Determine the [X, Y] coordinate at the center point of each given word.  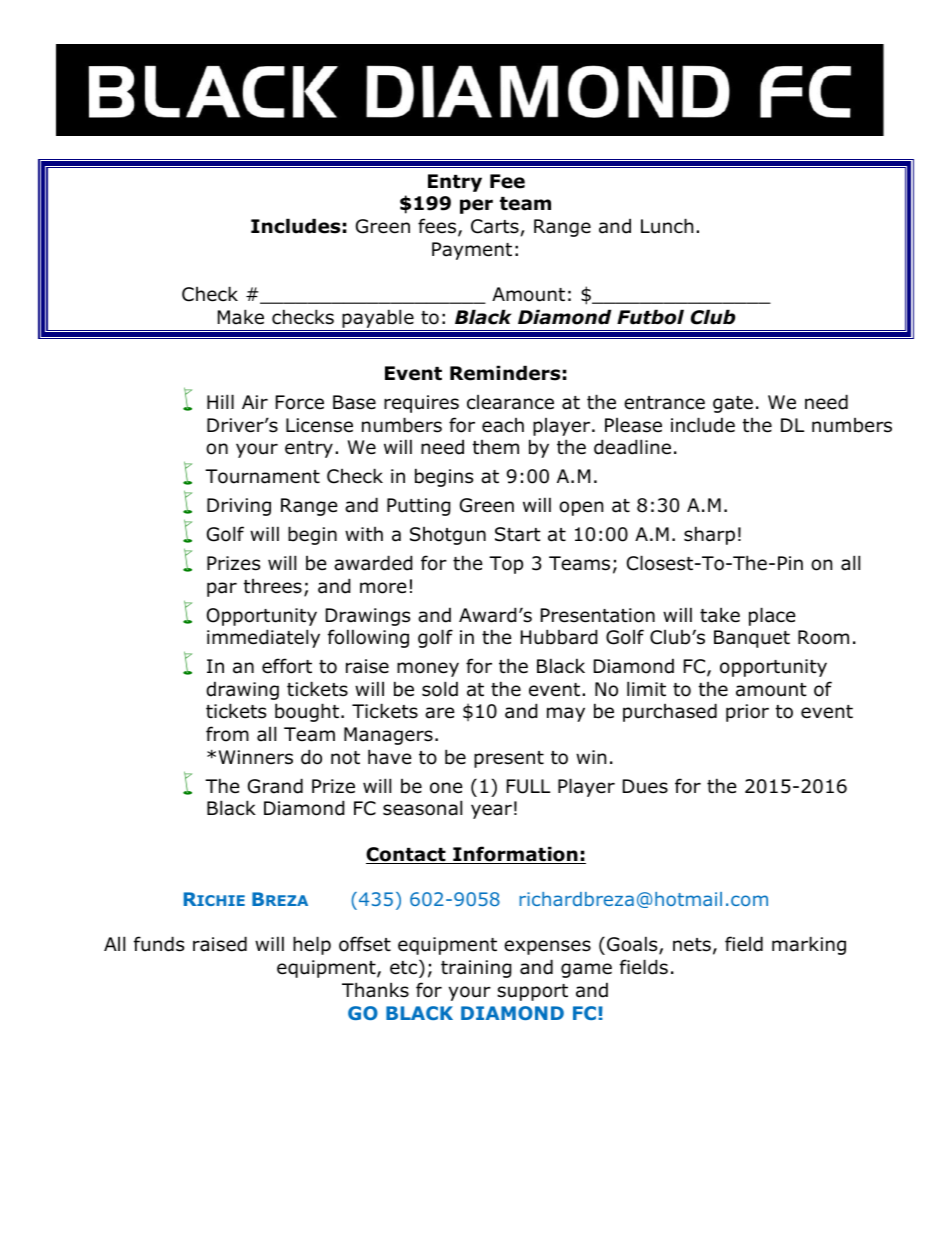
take [720, 615]
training [476, 969]
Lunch [667, 226]
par [222, 589]
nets [692, 945]
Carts [495, 226]
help [312, 945]
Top [506, 565]
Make [241, 317]
